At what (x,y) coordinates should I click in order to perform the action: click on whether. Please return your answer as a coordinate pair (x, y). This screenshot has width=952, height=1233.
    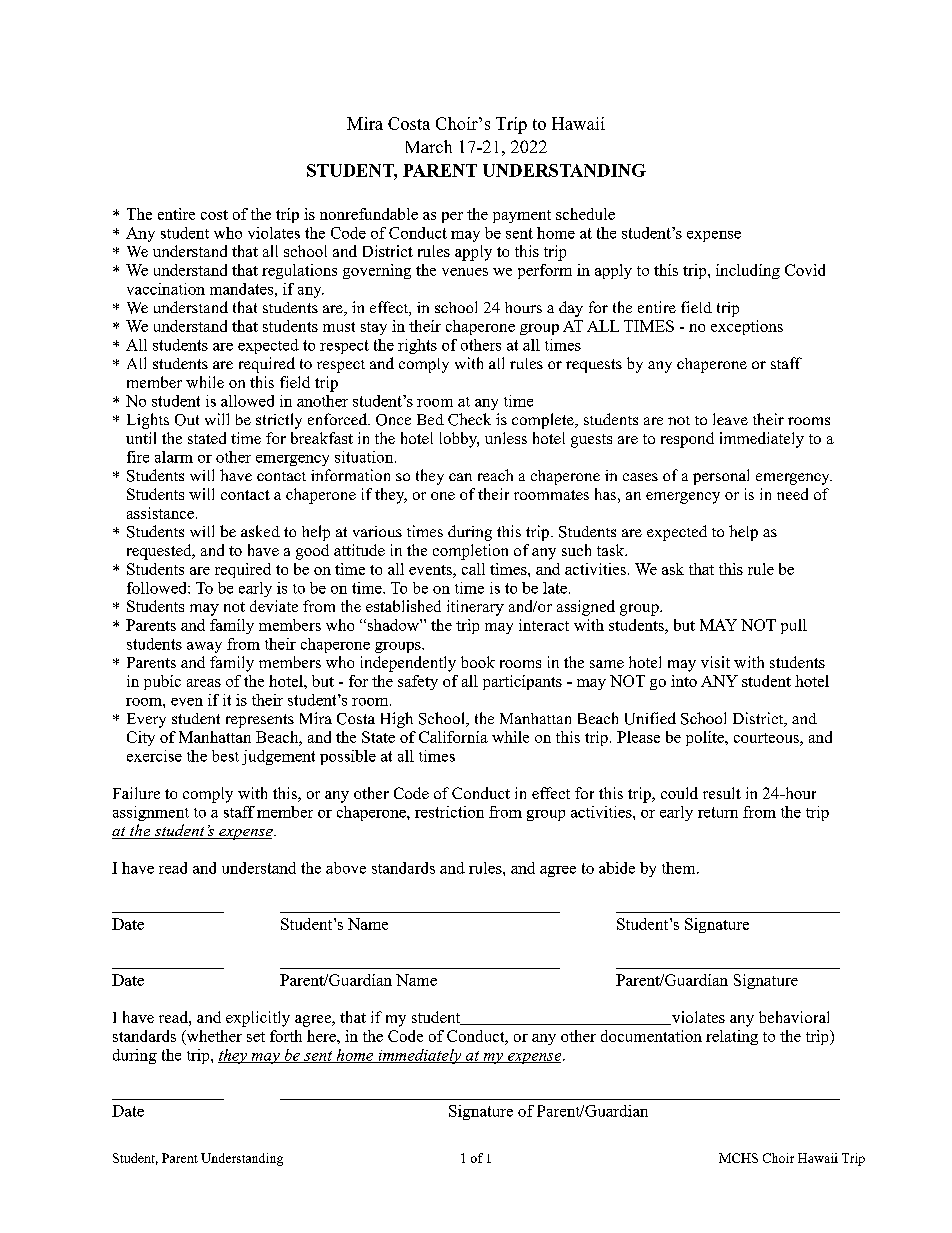
    Looking at the image, I should click on (213, 1037).
